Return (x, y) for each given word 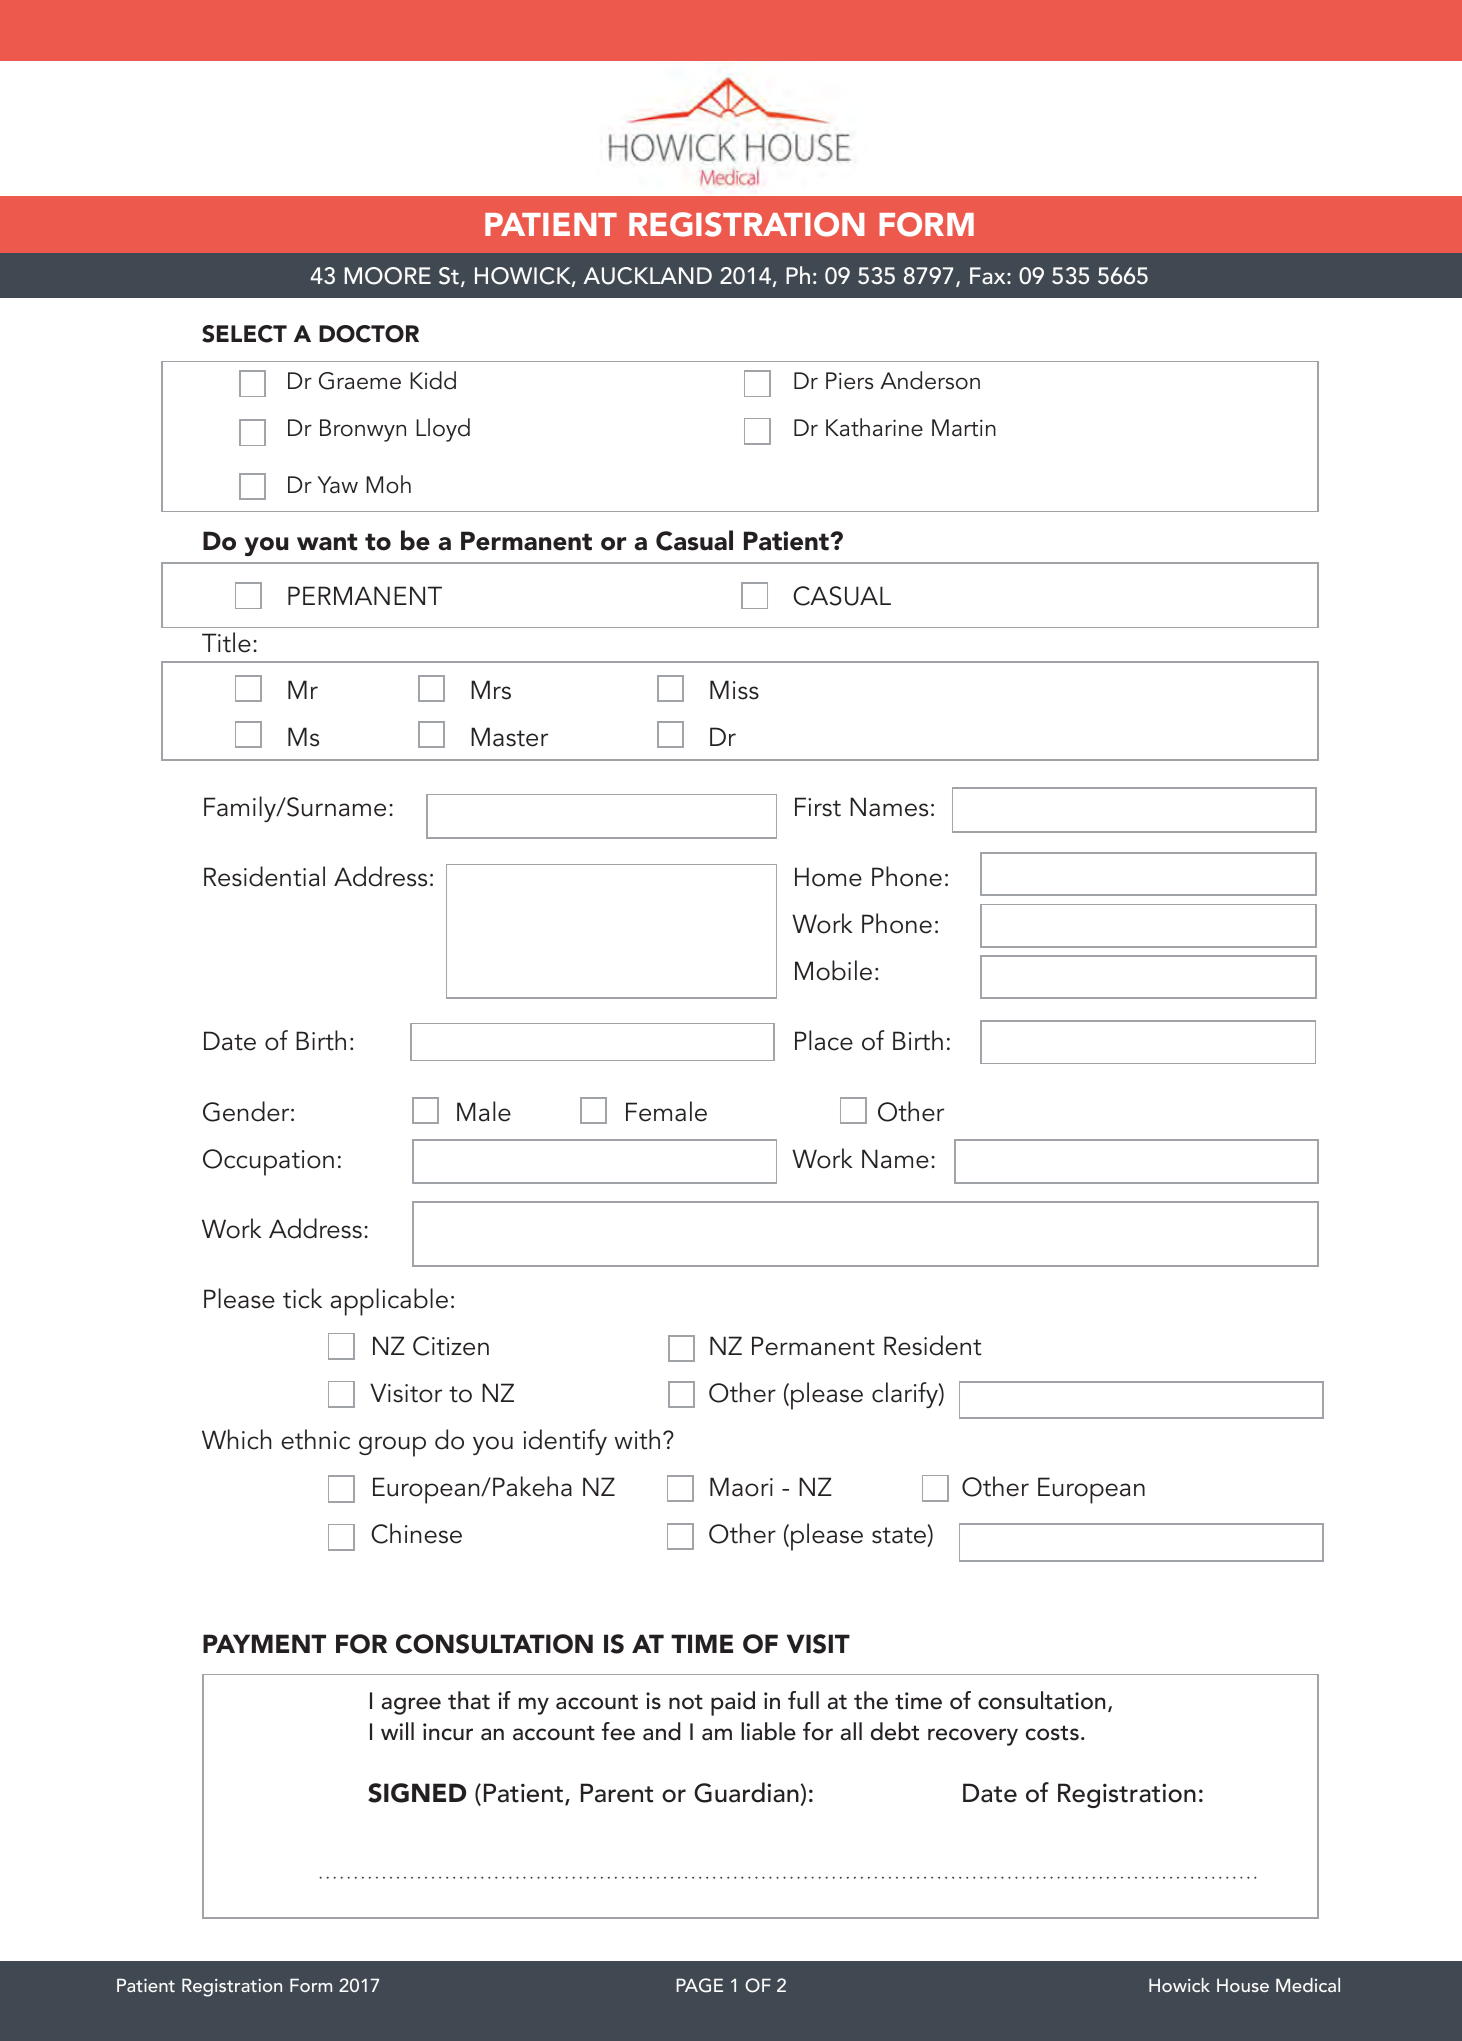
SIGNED (417, 1793)
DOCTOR (369, 334)
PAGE (699, 1985)
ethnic (315, 1439)
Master (509, 737)
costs (1052, 1733)
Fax (989, 275)
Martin (964, 428)
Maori (741, 1487)
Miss (734, 690)
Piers (849, 381)
